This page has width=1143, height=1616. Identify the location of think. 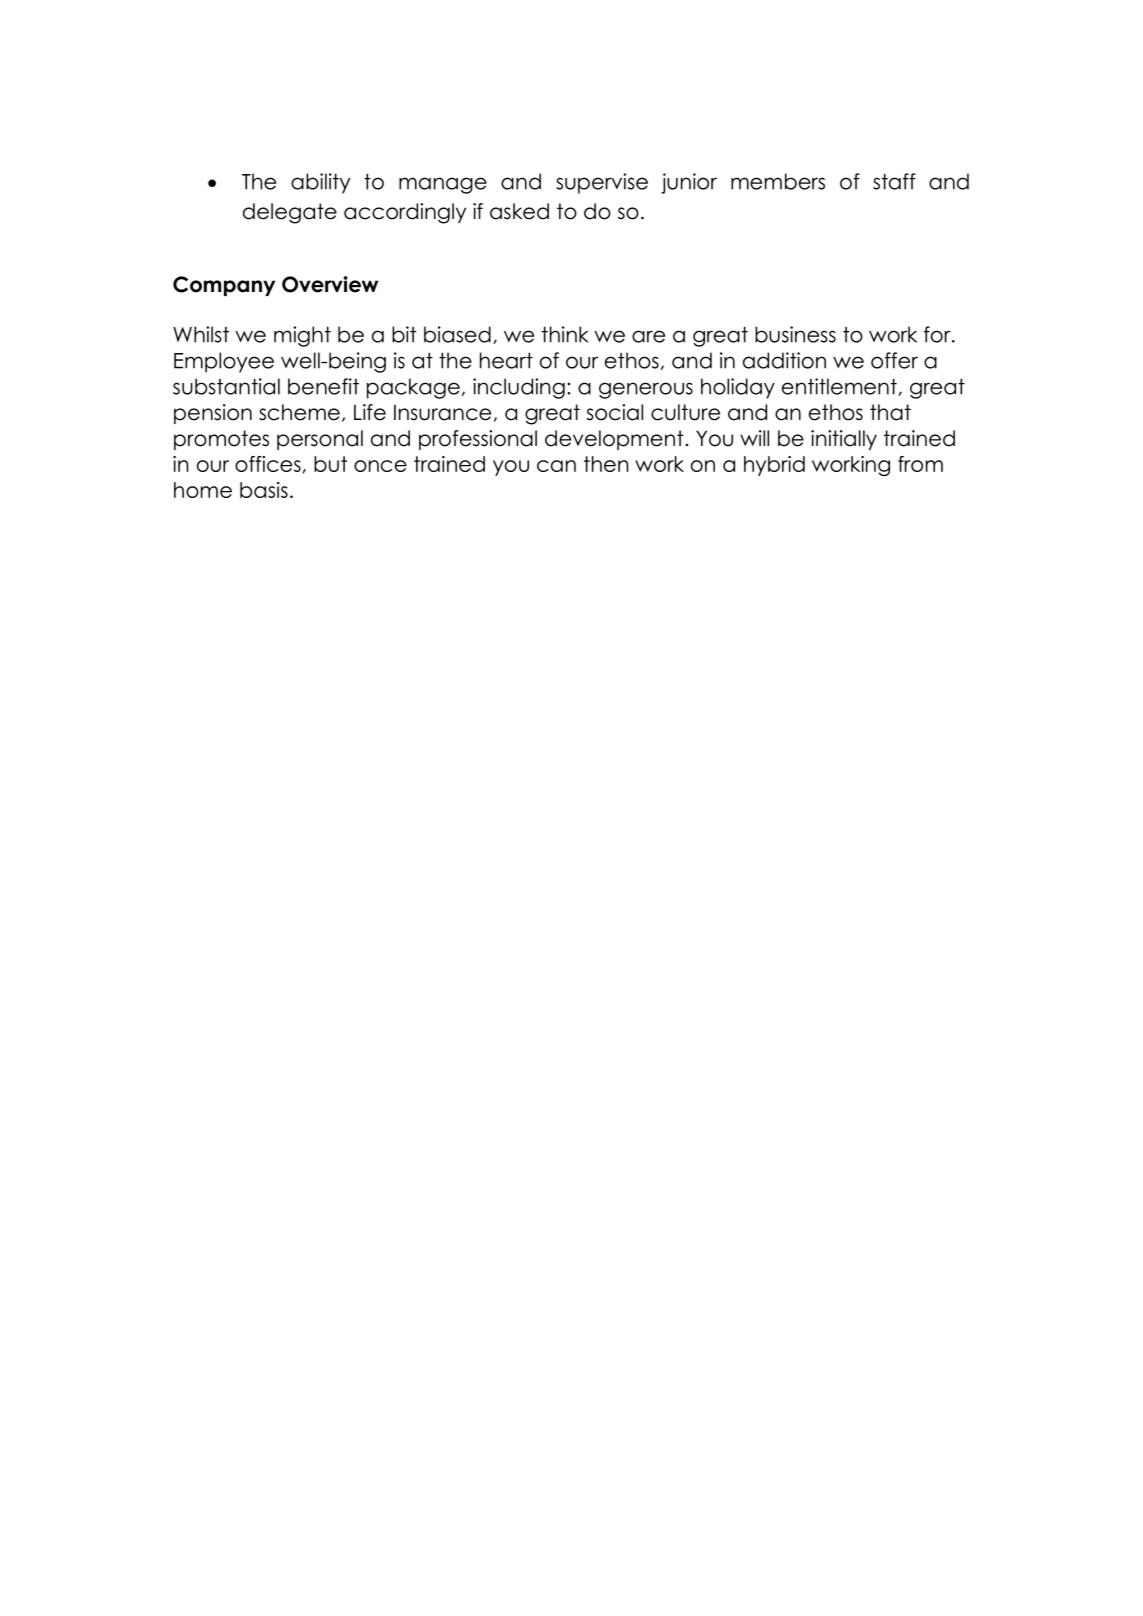
(565, 334).
